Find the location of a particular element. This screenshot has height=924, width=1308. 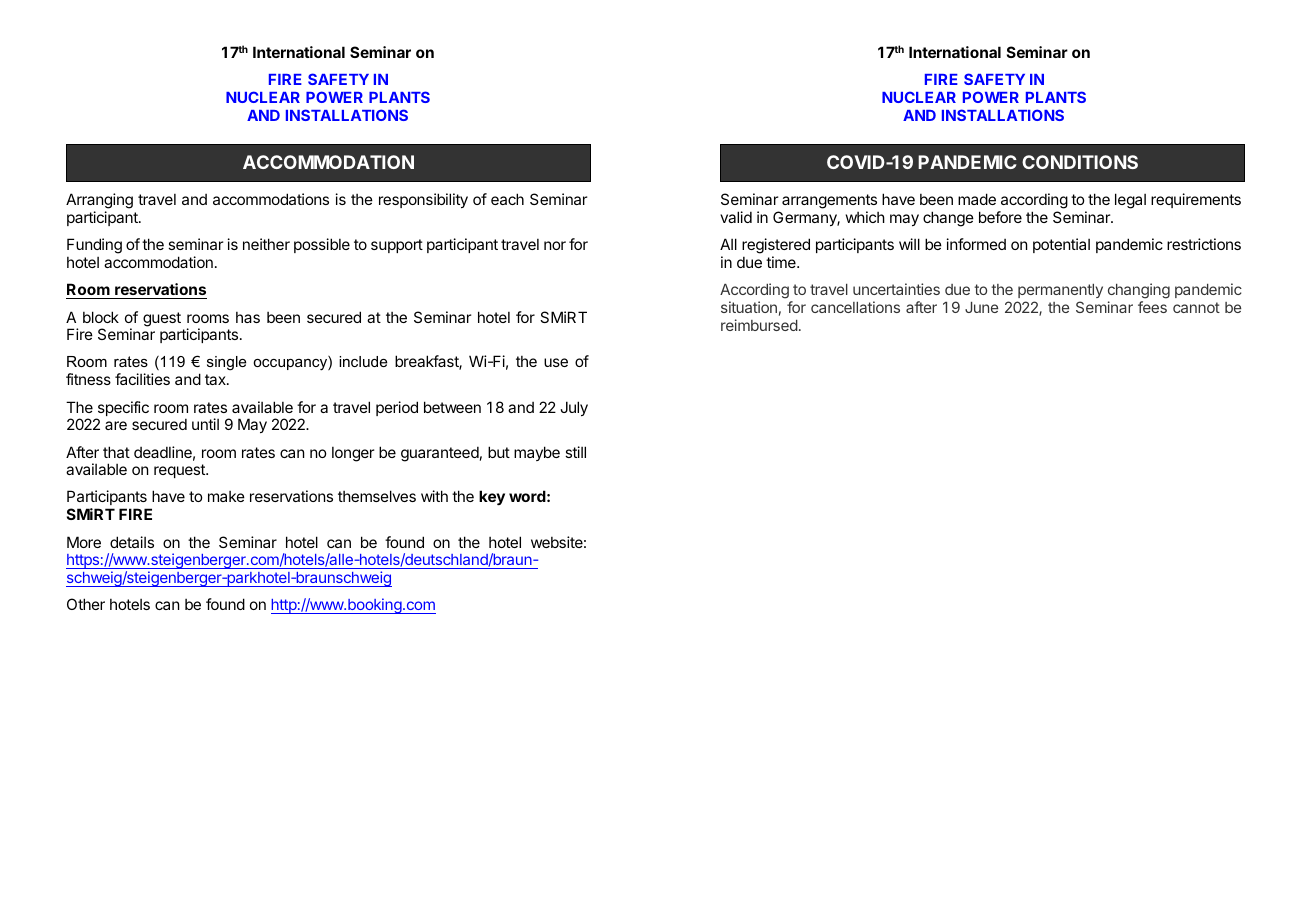

nor is located at coordinates (555, 245).
